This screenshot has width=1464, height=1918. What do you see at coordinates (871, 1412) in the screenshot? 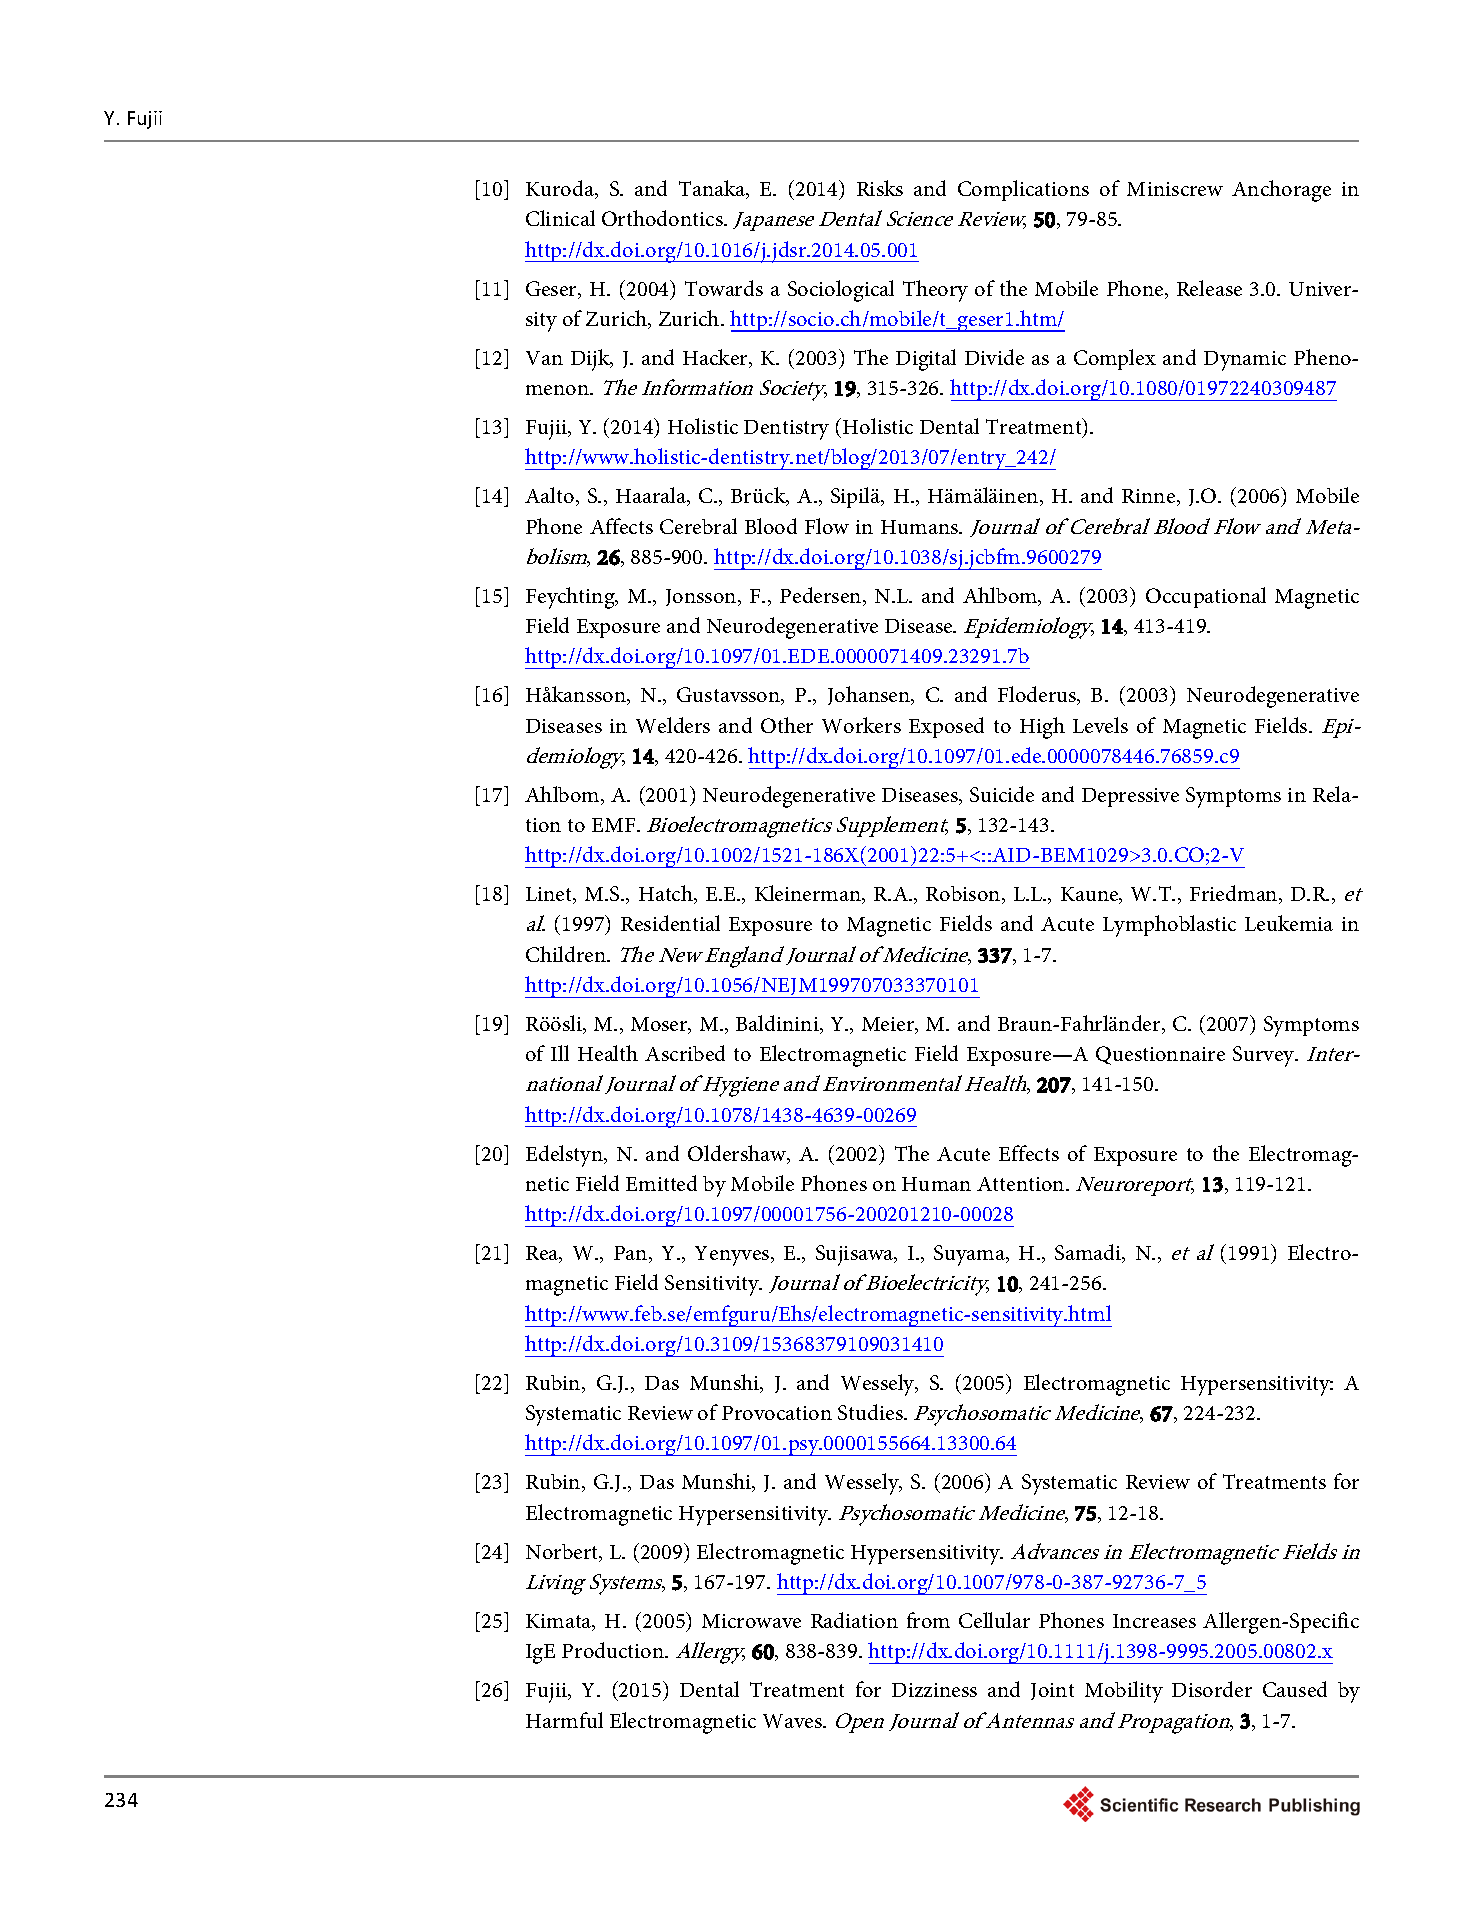
I see `Studies` at bounding box center [871, 1412].
